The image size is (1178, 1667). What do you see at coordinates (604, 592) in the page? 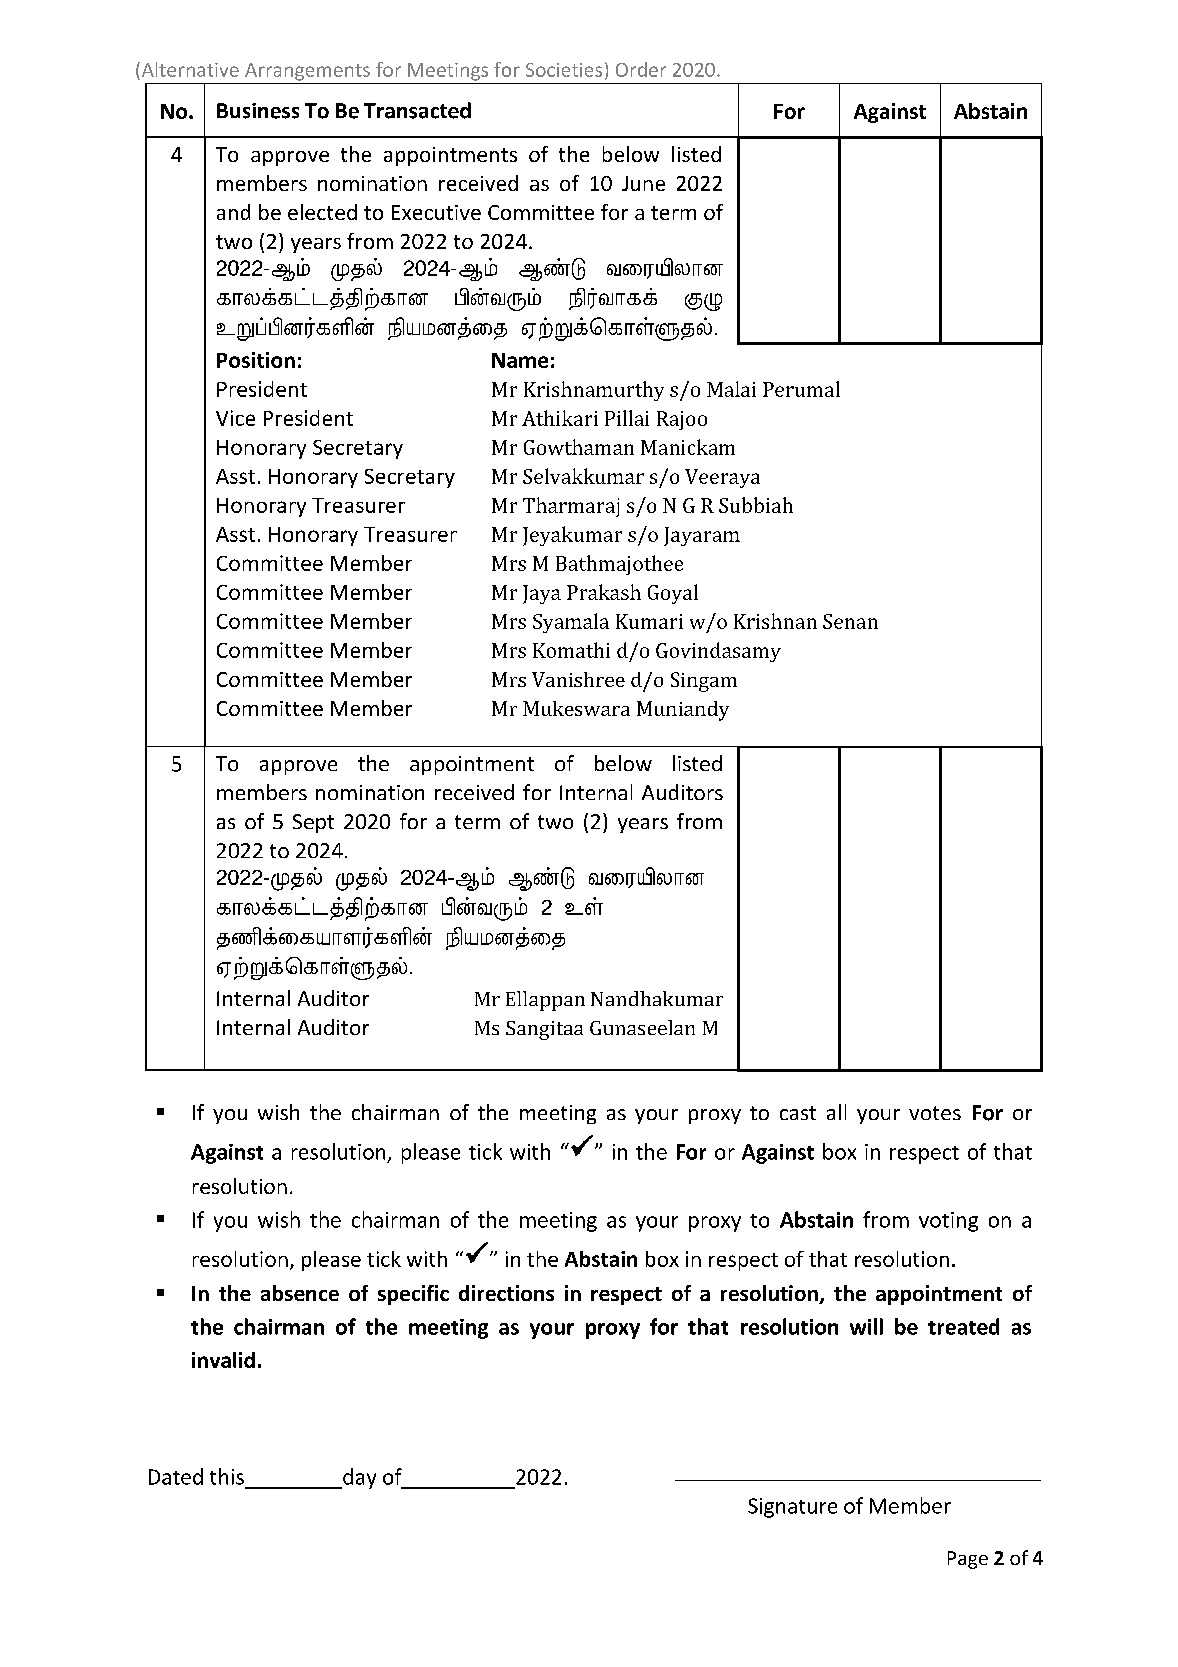
I see `Prakash` at bounding box center [604, 592].
